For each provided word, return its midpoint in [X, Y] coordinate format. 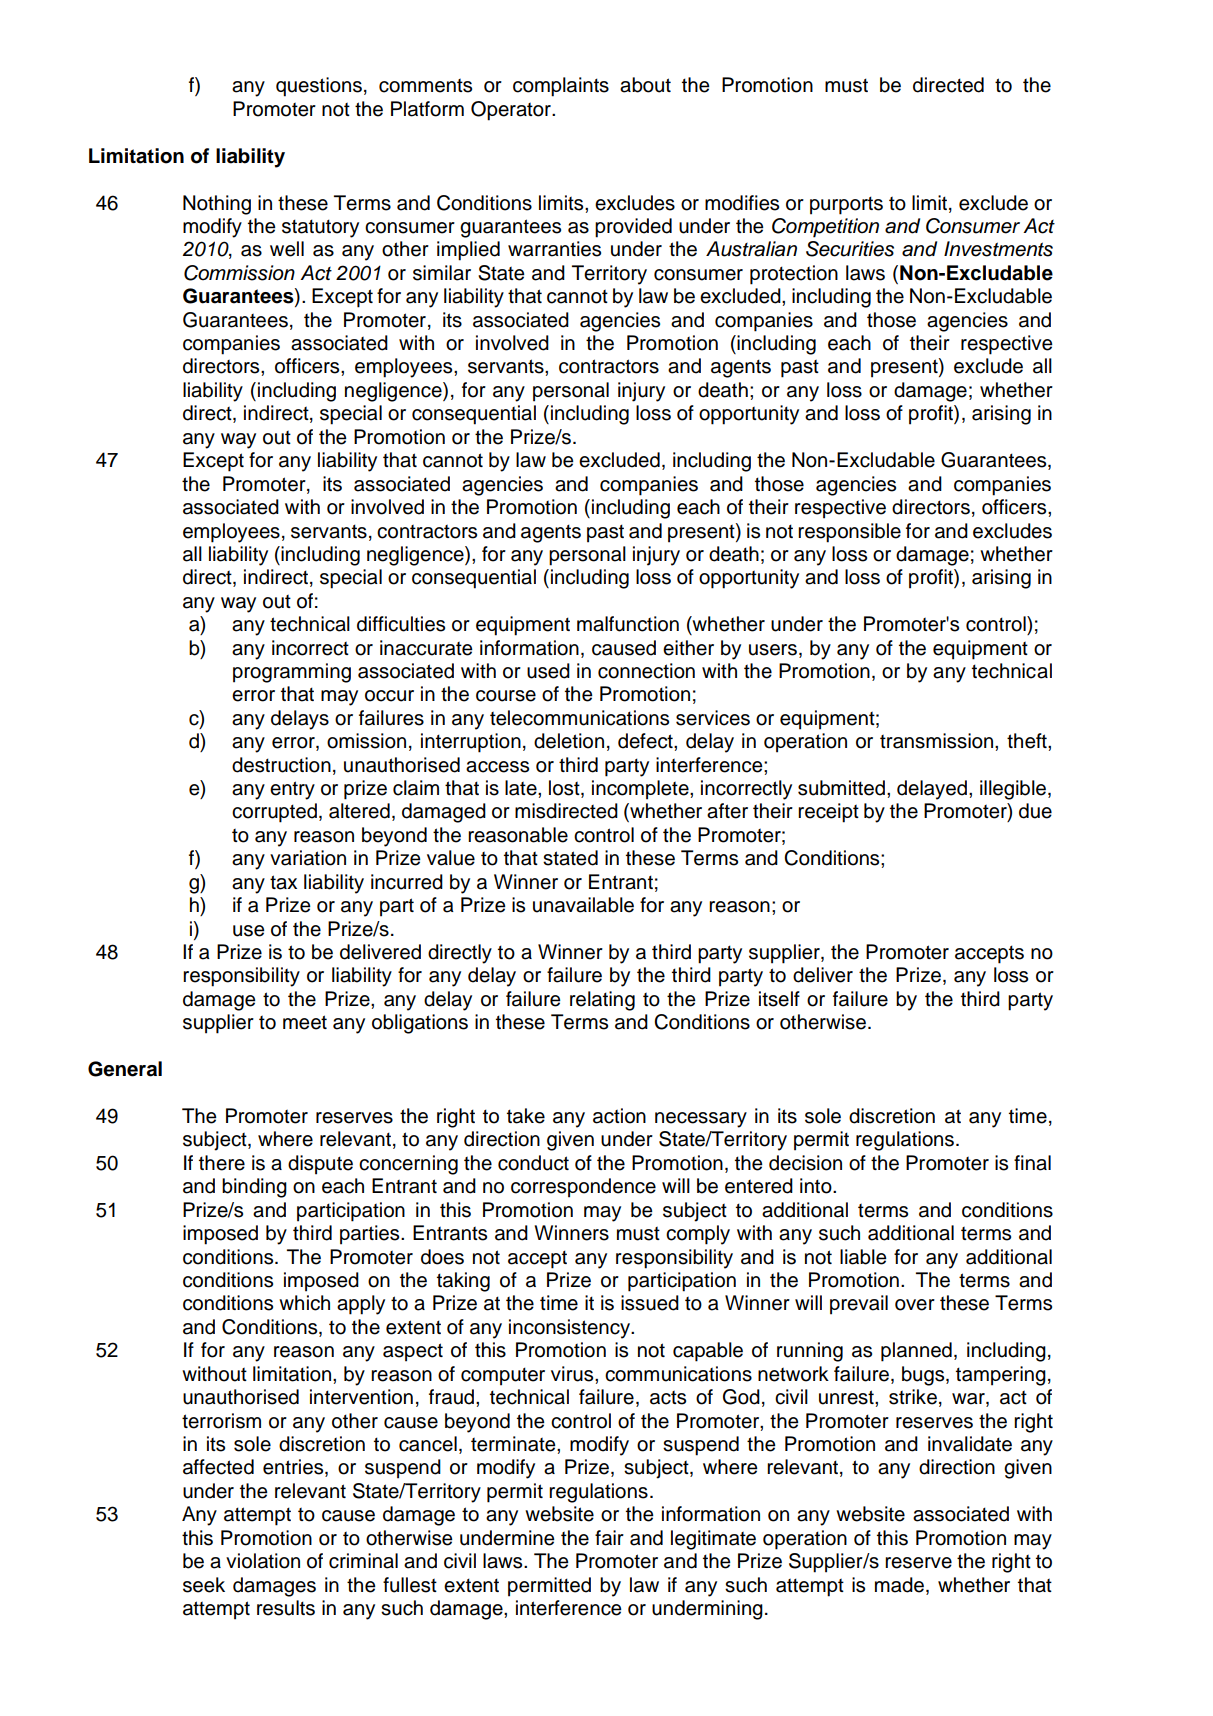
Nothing [217, 205]
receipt [828, 813]
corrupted [274, 813]
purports [846, 205]
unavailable [583, 905]
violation [263, 1561]
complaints [561, 87]
